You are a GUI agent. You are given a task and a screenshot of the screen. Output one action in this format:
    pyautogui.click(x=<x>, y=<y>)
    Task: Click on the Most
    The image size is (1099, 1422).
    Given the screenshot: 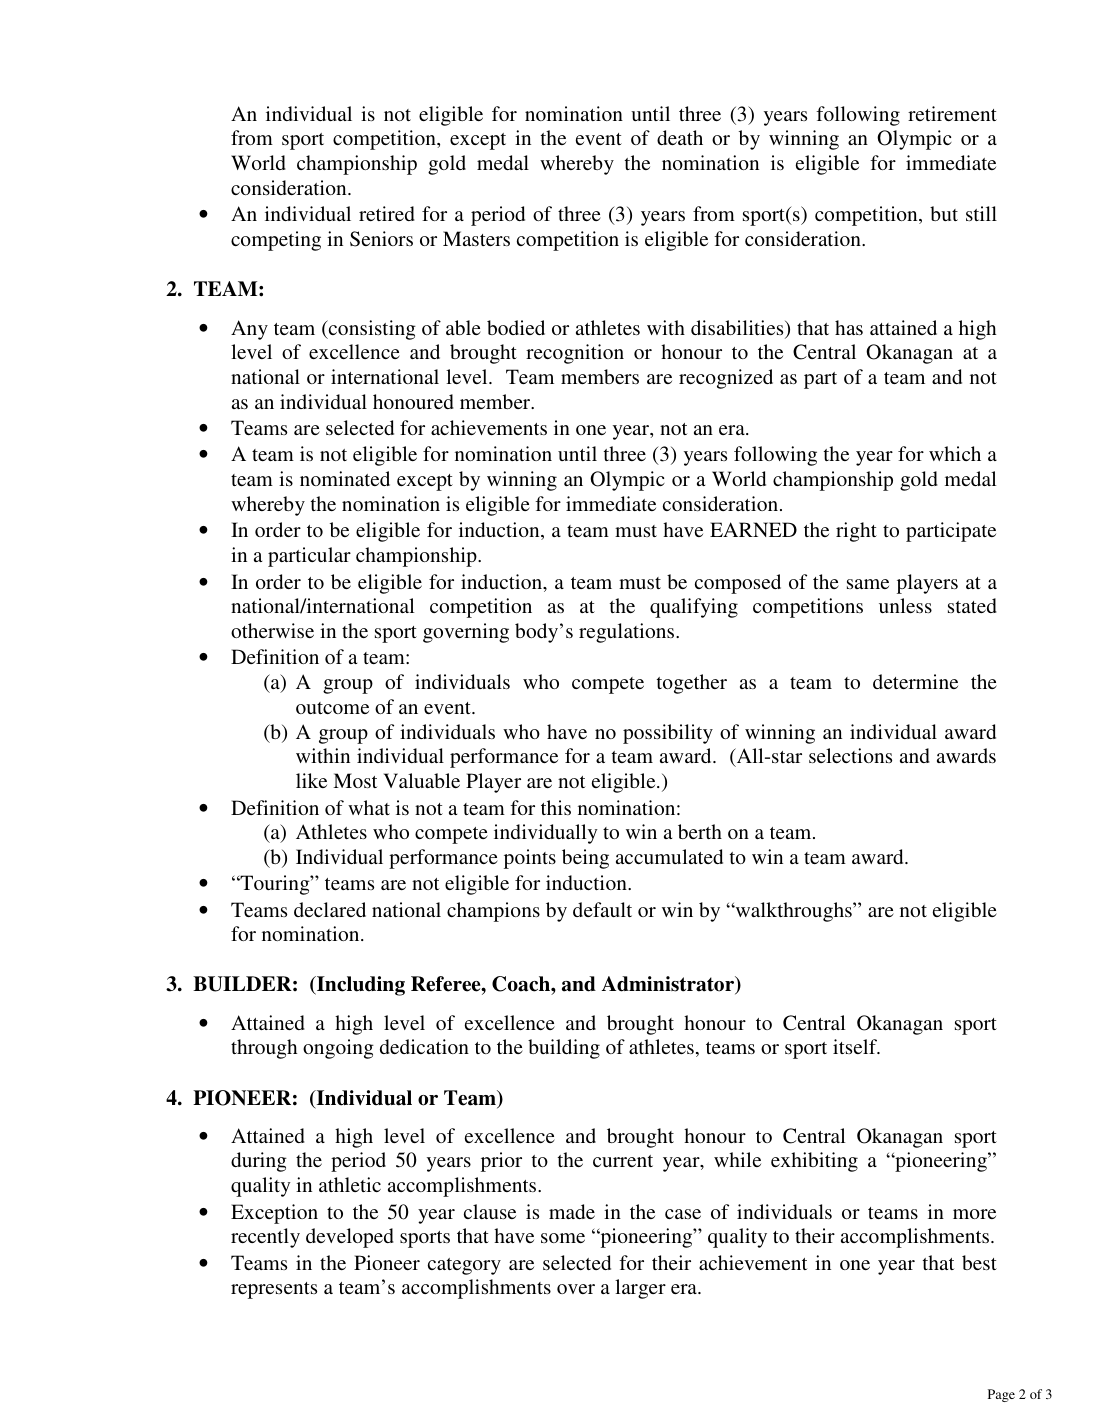 What is the action you would take?
    pyautogui.click(x=355, y=780)
